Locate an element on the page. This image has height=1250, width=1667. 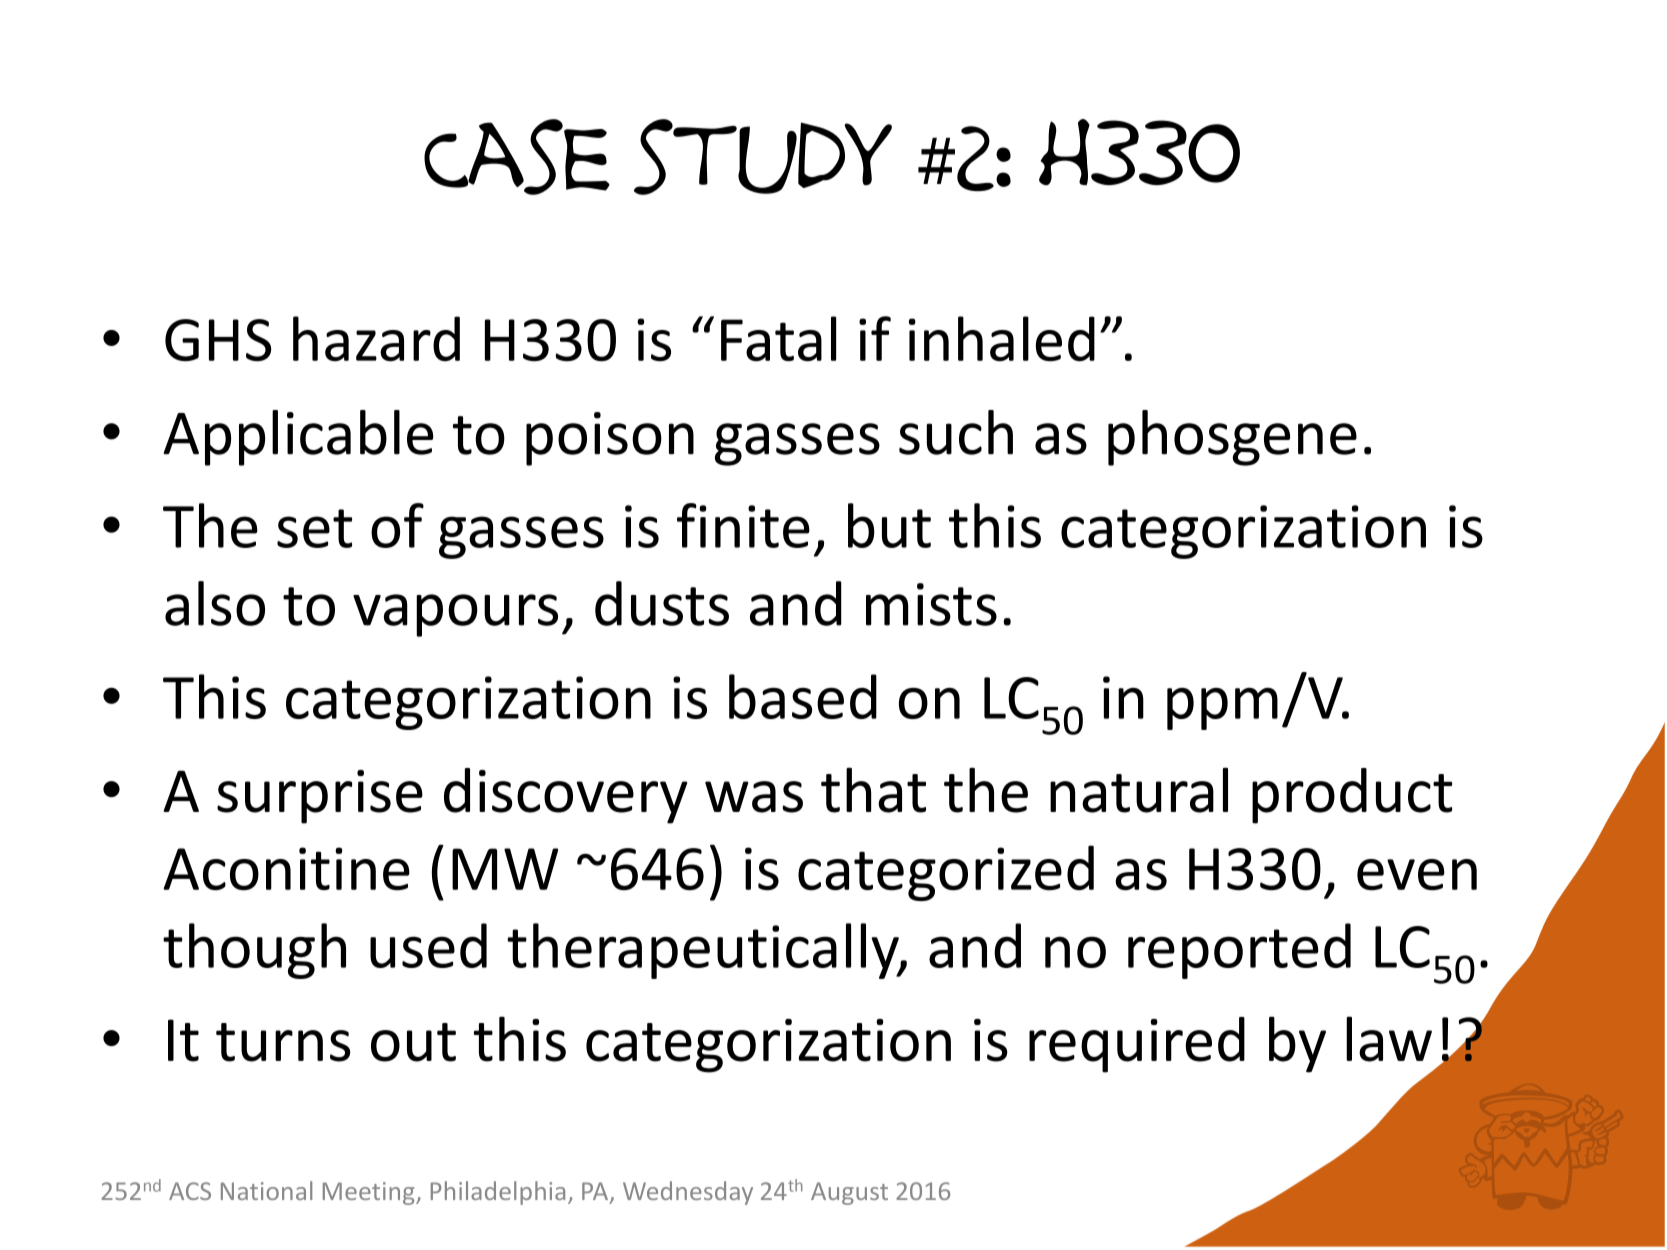
Meeting is located at coordinates (370, 1193).
